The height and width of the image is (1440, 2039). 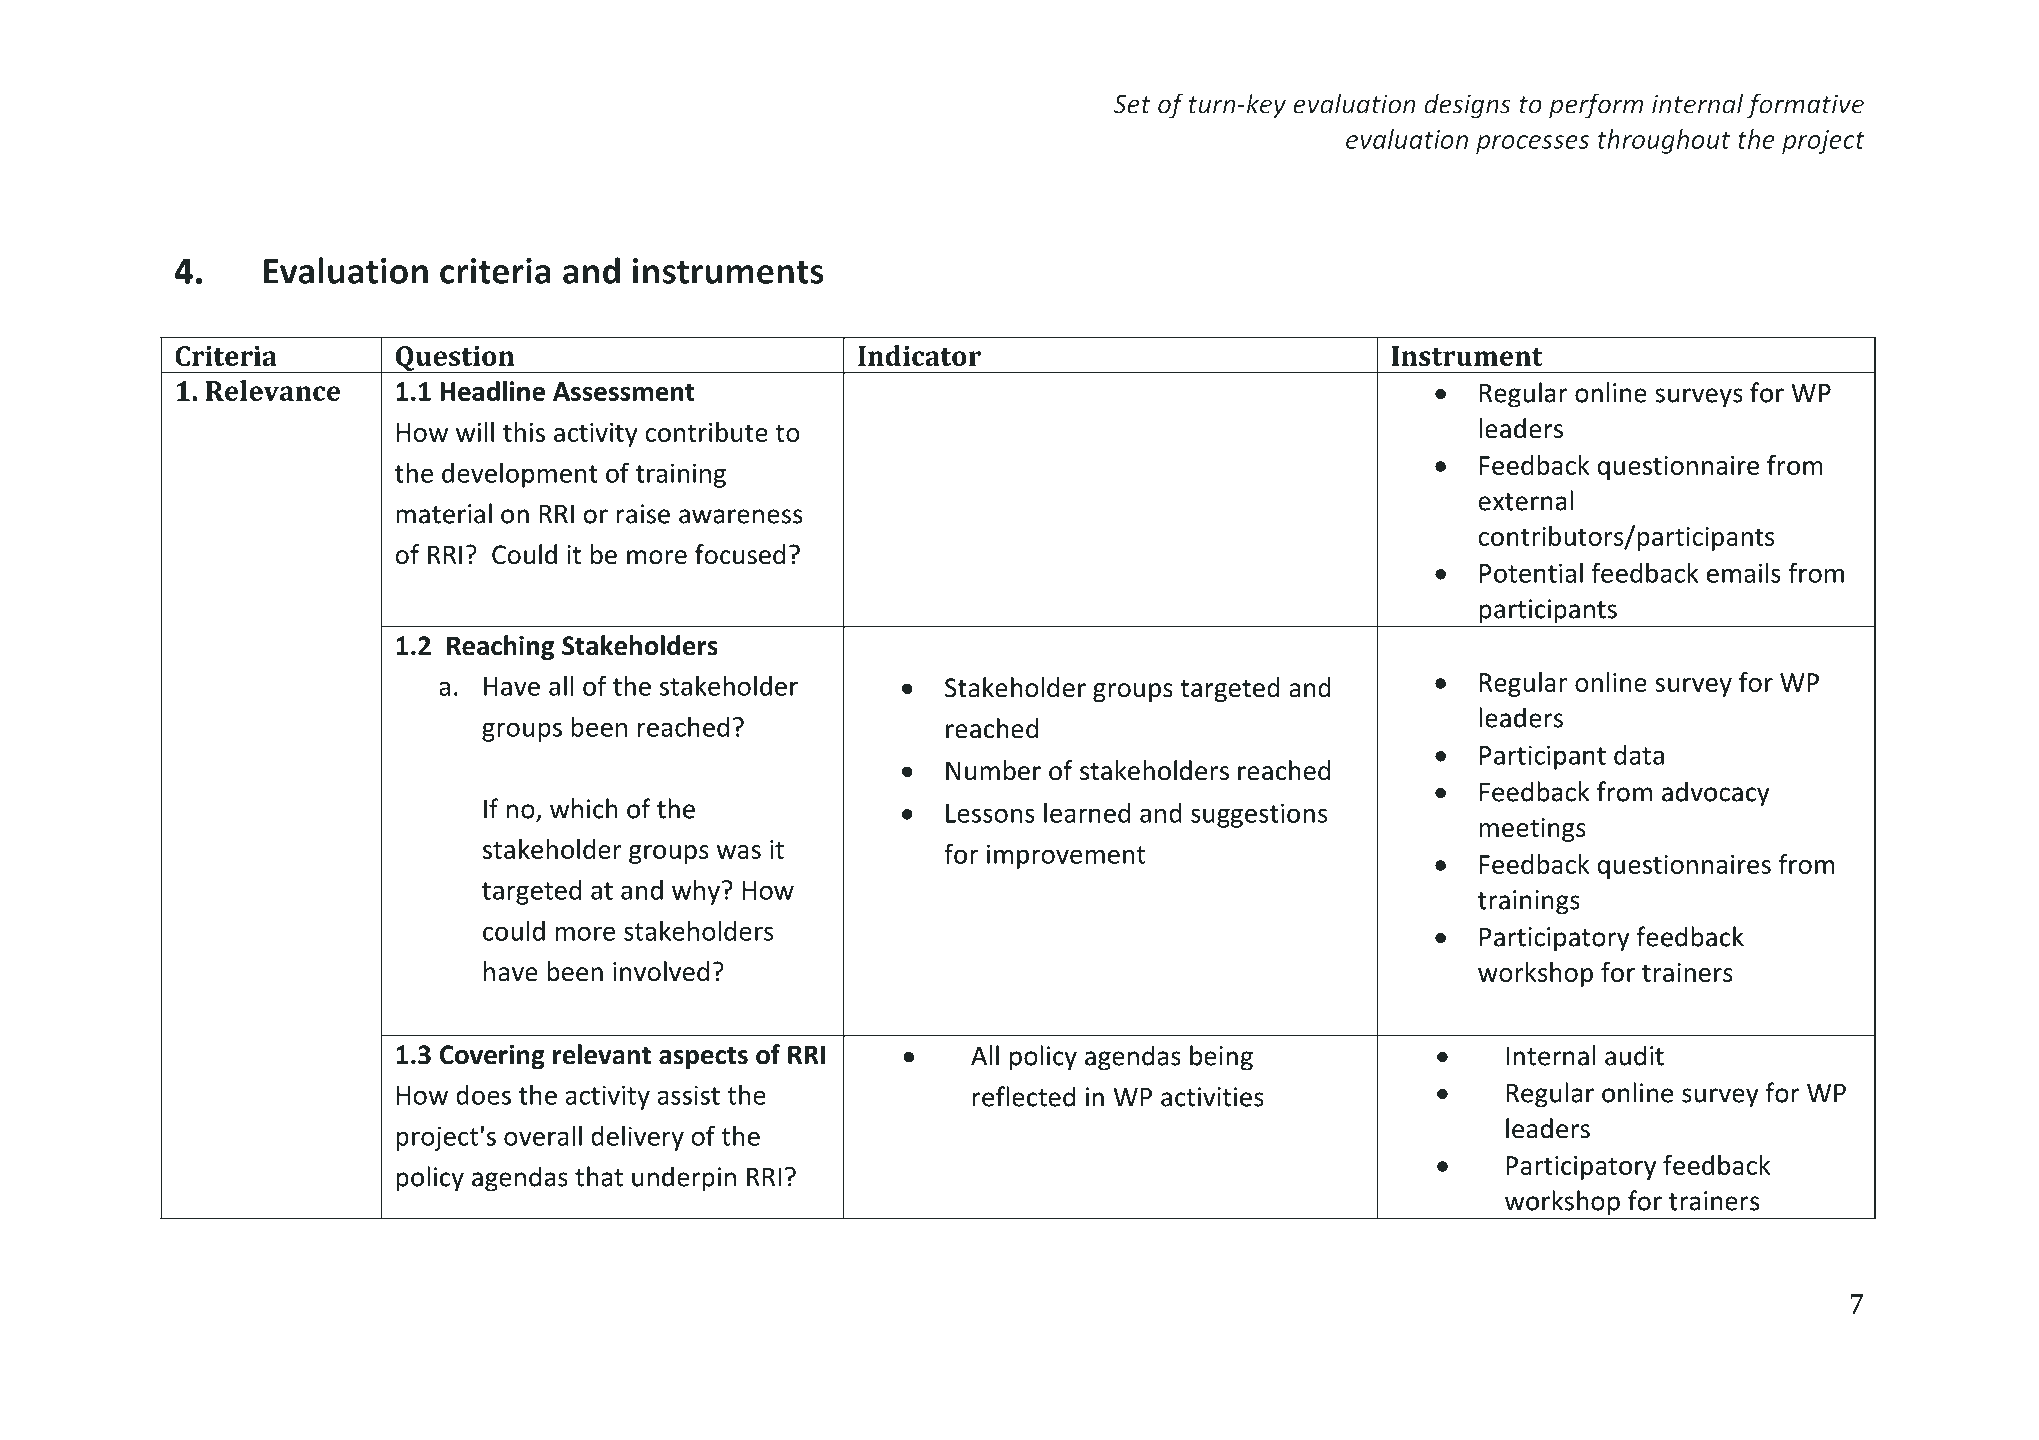 What do you see at coordinates (1664, 141) in the image?
I see `throughout` at bounding box center [1664, 141].
